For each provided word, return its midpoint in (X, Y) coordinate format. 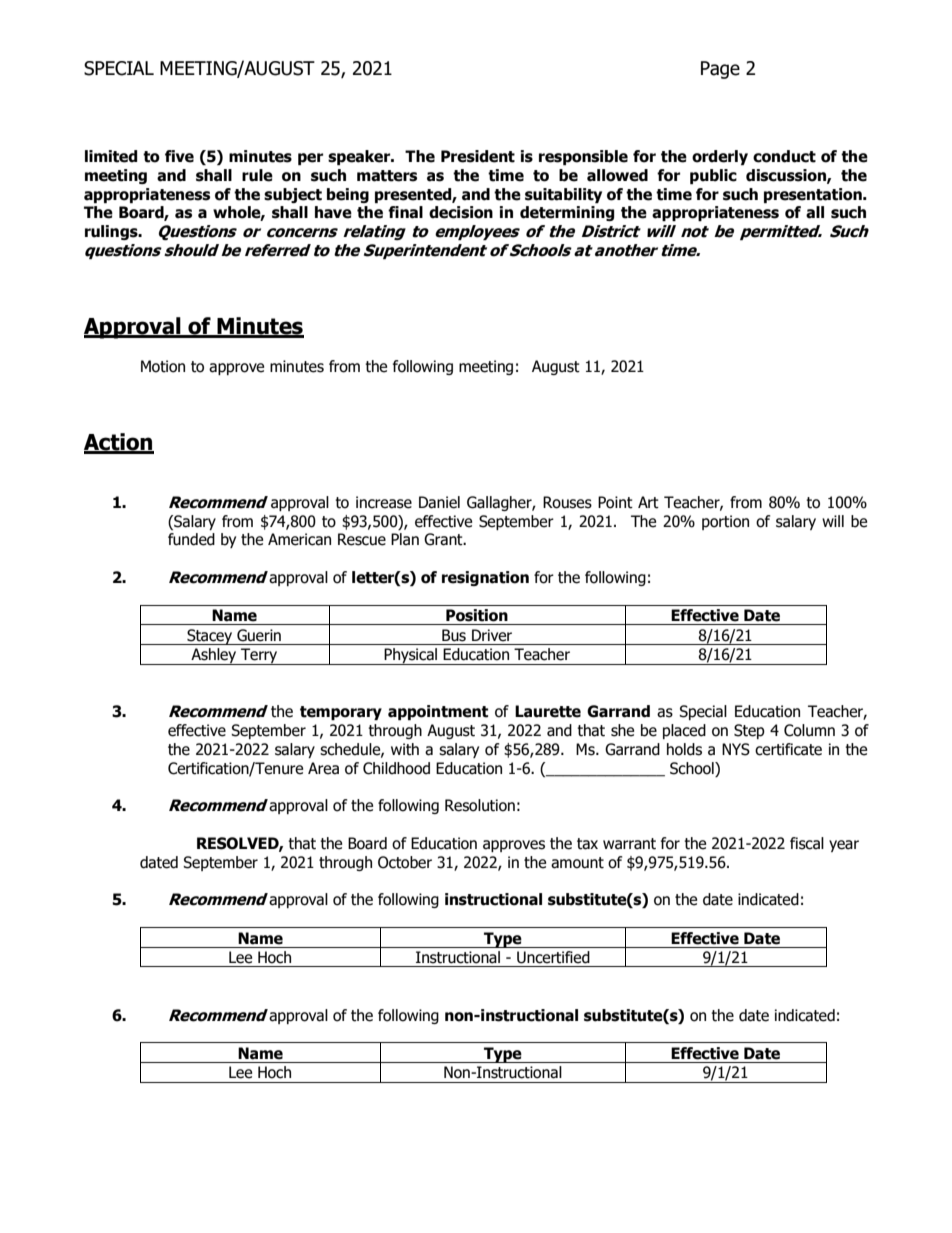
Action (119, 443)
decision (461, 212)
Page (720, 70)
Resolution (480, 805)
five (179, 156)
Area (323, 768)
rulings (112, 232)
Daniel (439, 502)
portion (725, 522)
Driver (492, 635)
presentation (814, 195)
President (478, 156)
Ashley (214, 656)
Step (749, 731)
